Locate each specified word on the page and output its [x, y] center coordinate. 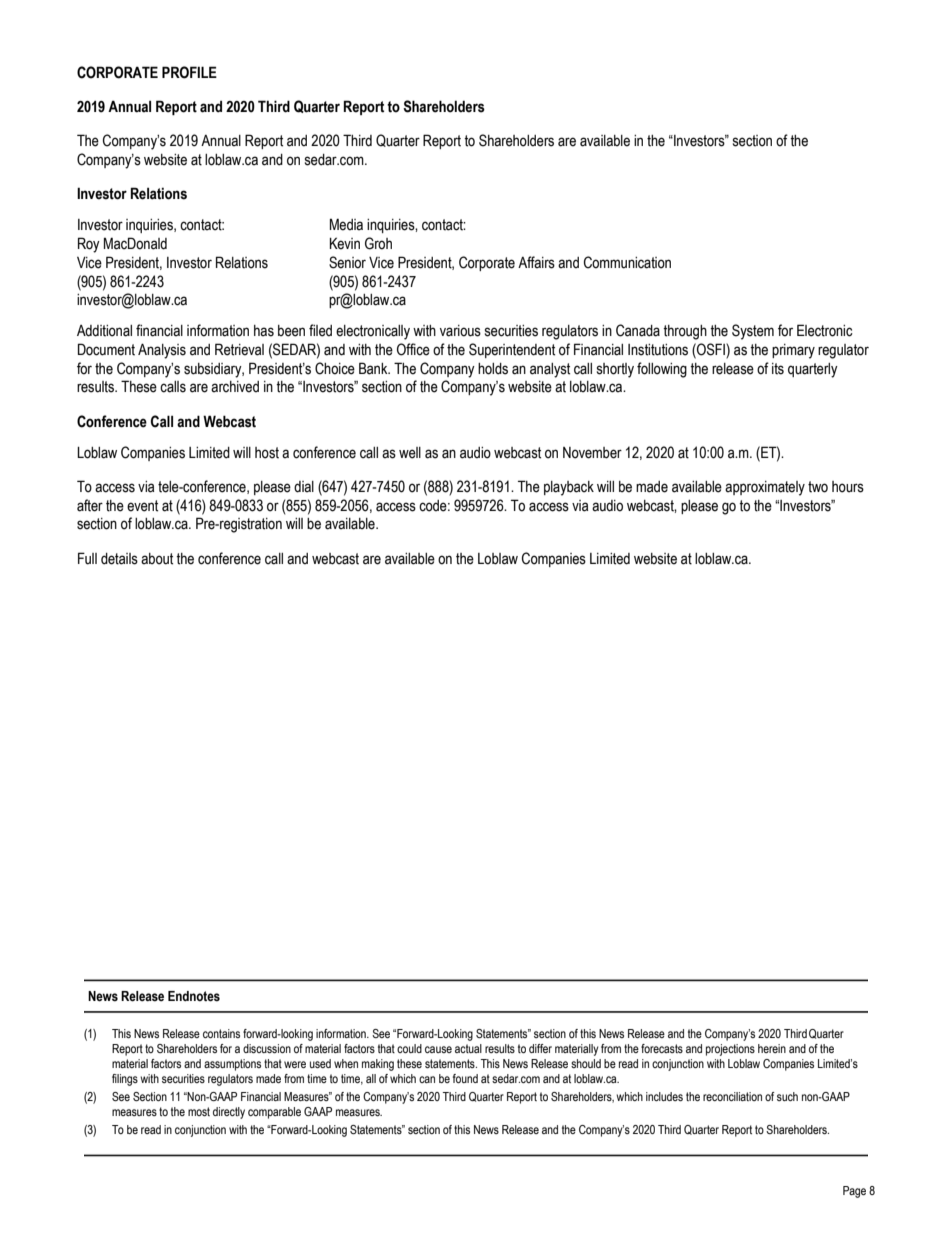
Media [346, 224]
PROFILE [189, 72]
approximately [765, 488]
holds [493, 369]
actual [468, 1048]
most [199, 1111]
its [778, 369]
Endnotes [194, 996]
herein [772, 1048]
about [157, 559]
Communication [627, 262]
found [465, 1078]
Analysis [162, 351]
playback [569, 488]
